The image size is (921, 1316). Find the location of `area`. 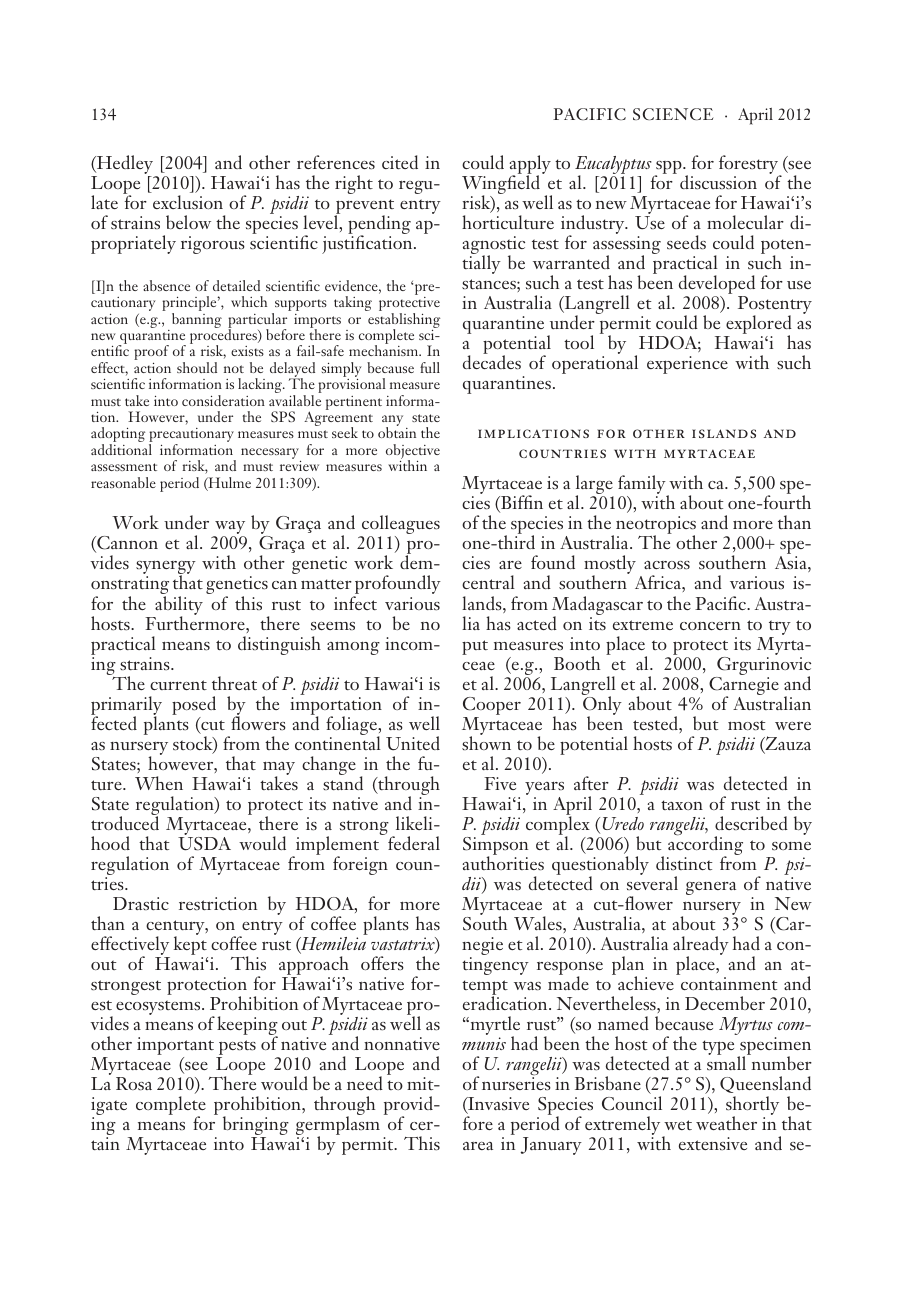

area is located at coordinates (478, 1146).
